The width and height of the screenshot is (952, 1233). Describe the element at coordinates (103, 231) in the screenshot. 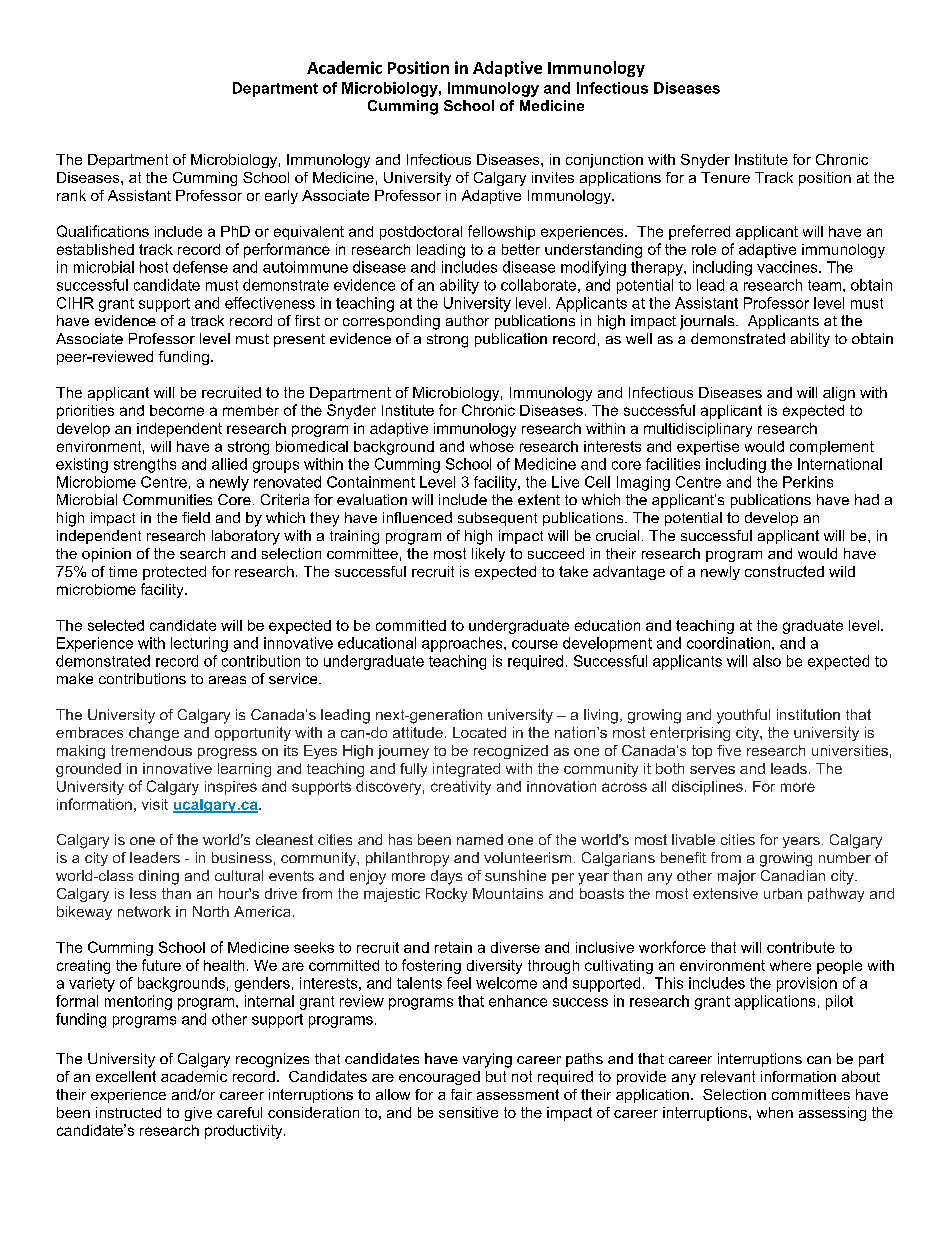

I see `Qualifications` at that location.
